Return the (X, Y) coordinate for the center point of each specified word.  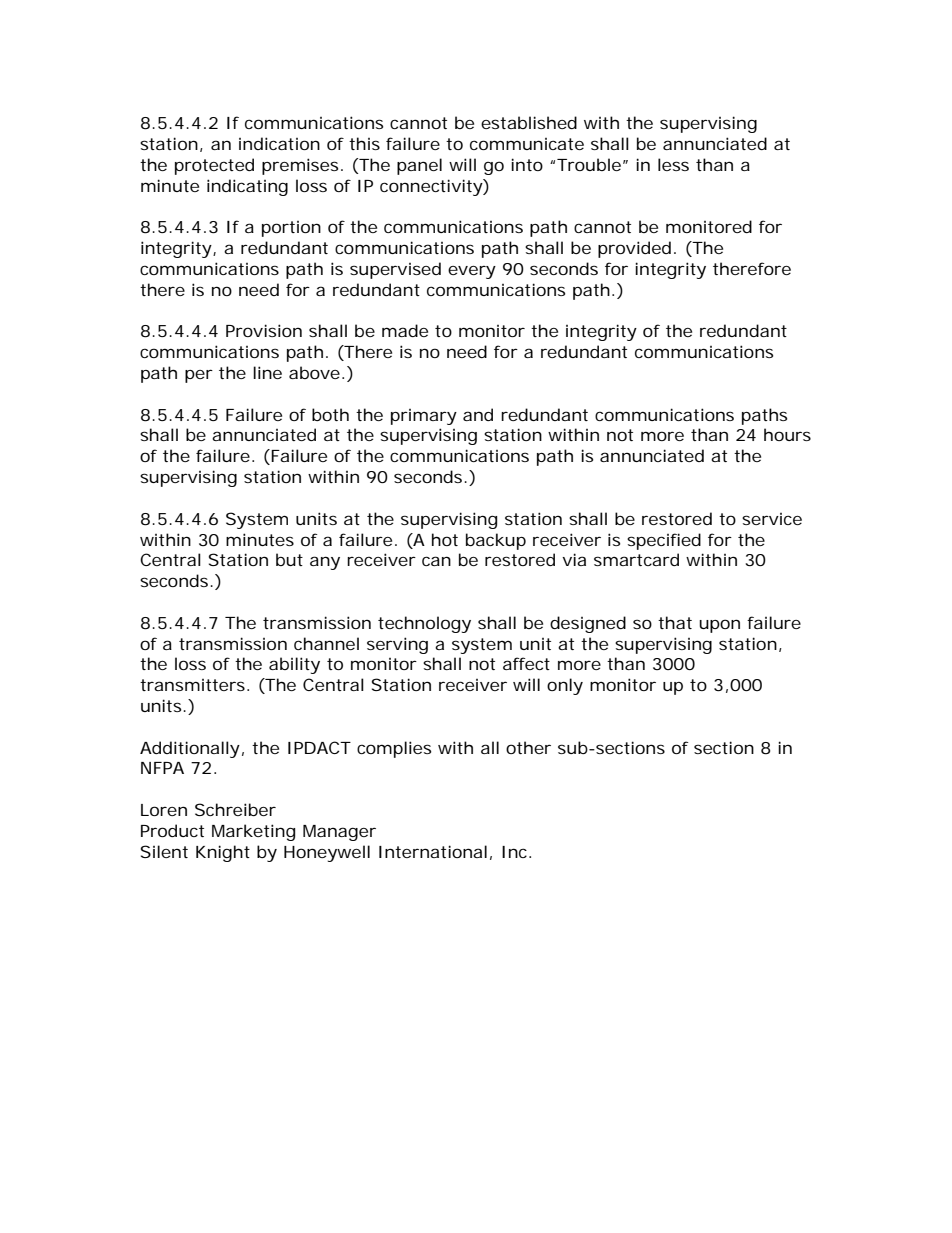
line (267, 372)
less (673, 164)
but (289, 559)
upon (719, 626)
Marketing (253, 832)
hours (787, 434)
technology (424, 624)
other (528, 747)
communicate (527, 144)
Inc (514, 852)
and (478, 414)
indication (279, 143)
